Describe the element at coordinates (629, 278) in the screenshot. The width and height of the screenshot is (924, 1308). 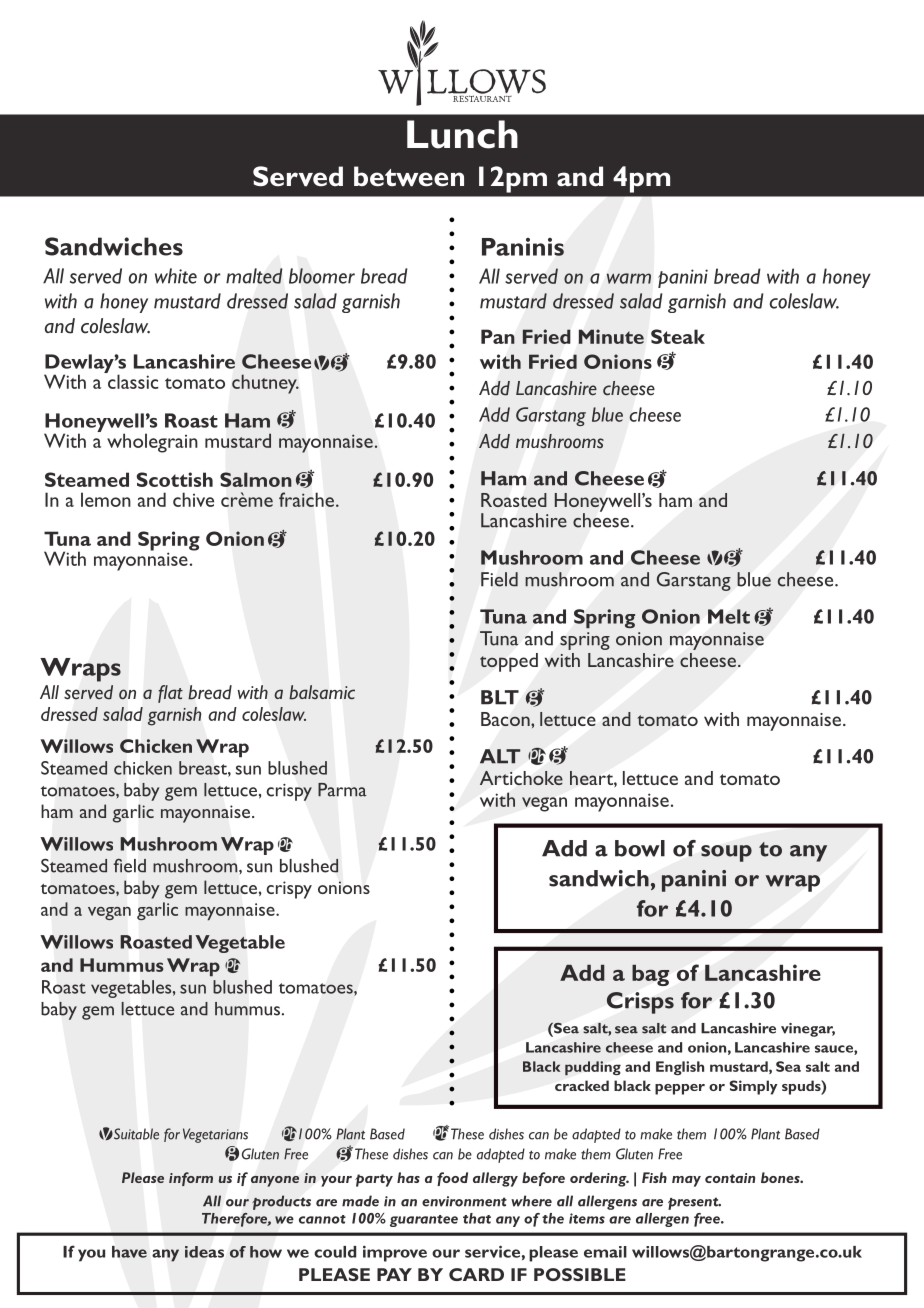
I see `warm` at that location.
